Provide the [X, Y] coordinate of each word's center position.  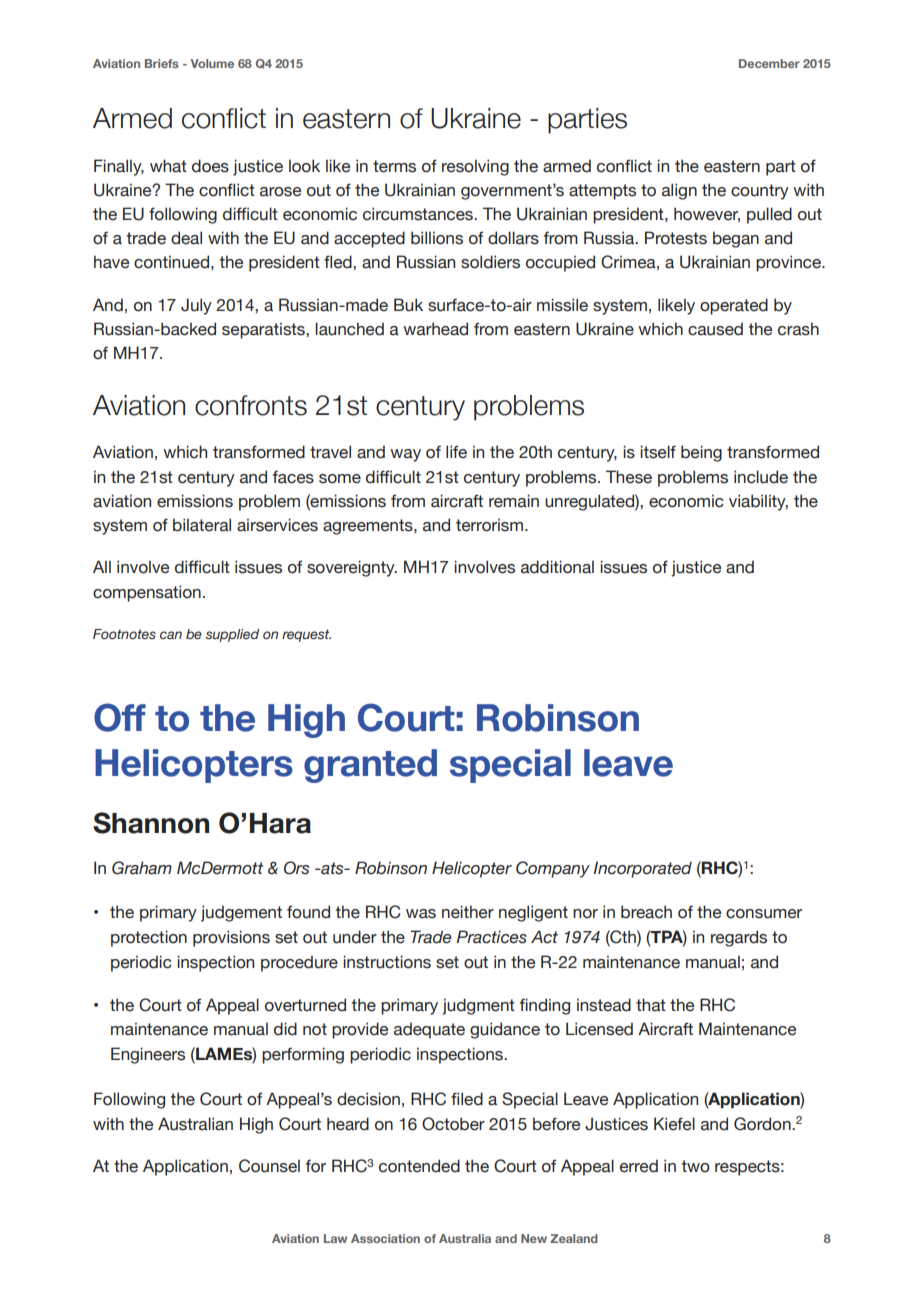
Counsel [269, 1166]
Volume [212, 63]
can [171, 635]
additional [557, 567]
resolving [475, 167]
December [769, 63]
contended [419, 1166]
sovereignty [352, 568]
